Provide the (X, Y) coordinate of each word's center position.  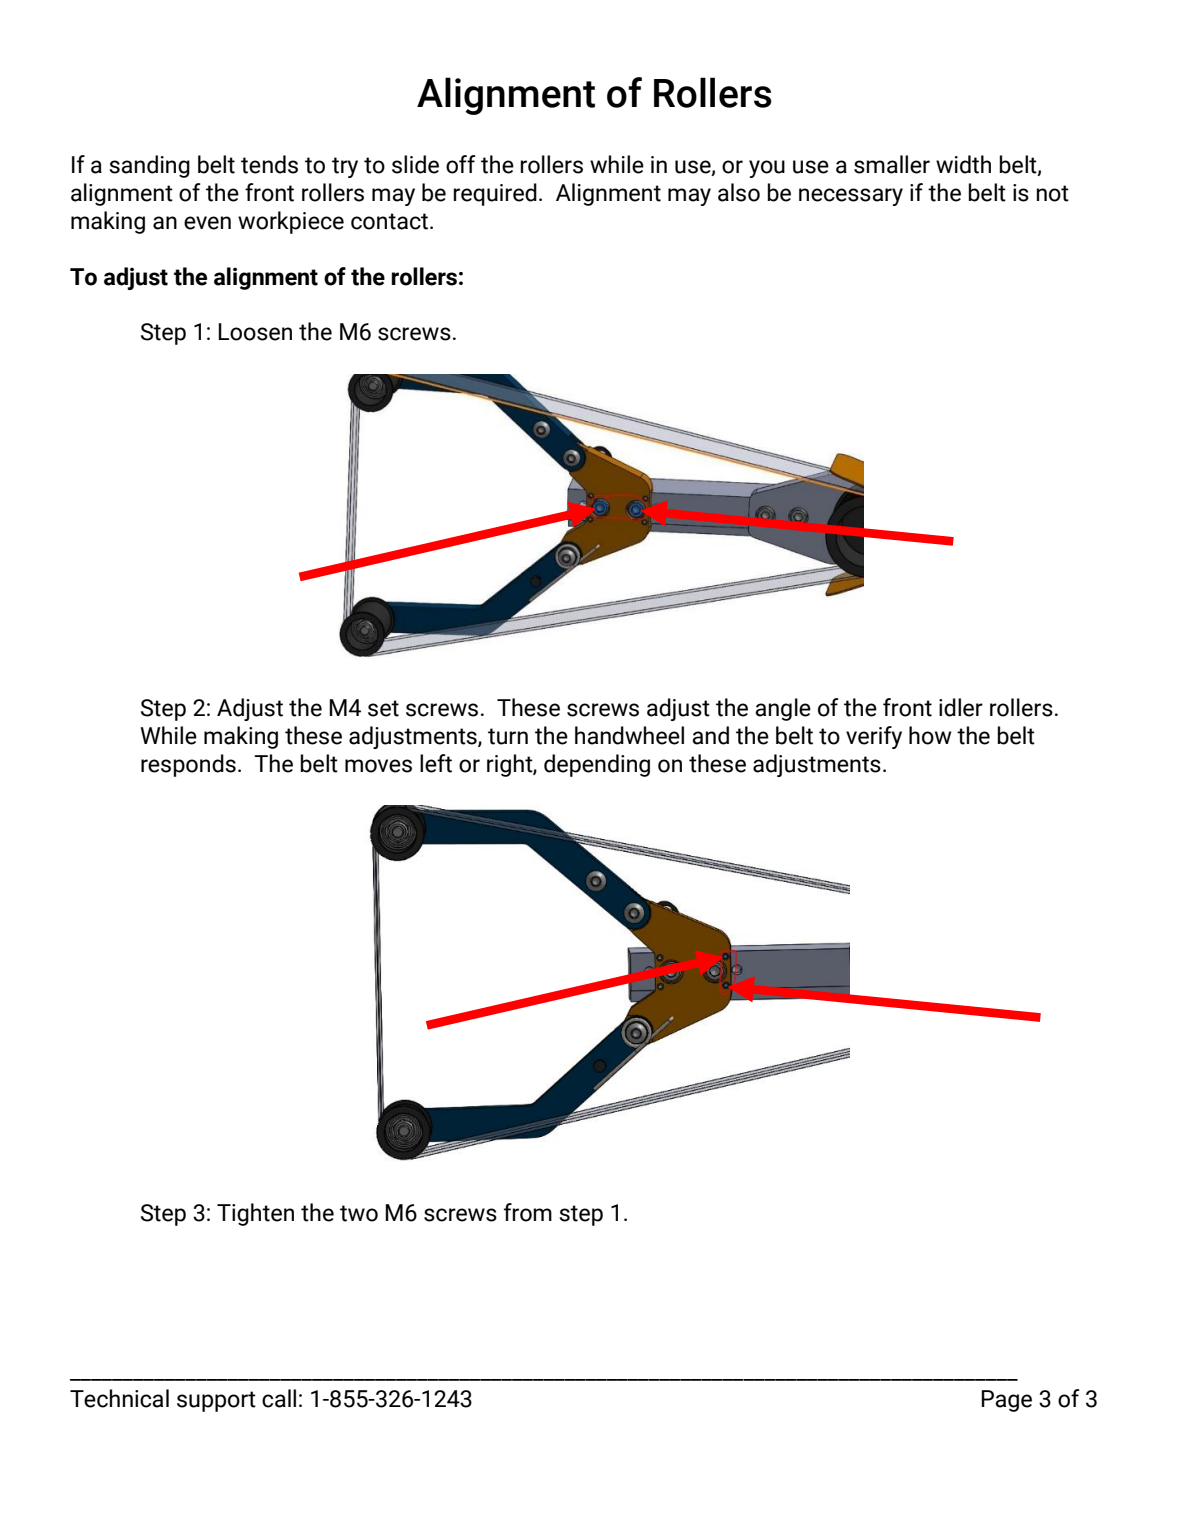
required (495, 194)
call (279, 1398)
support (216, 1401)
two (359, 1213)
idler (961, 707)
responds (188, 765)
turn (508, 736)
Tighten (255, 1214)
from (528, 1212)
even (207, 223)
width (963, 164)
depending (597, 765)
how (930, 735)
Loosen (255, 332)
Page (1006, 1401)
